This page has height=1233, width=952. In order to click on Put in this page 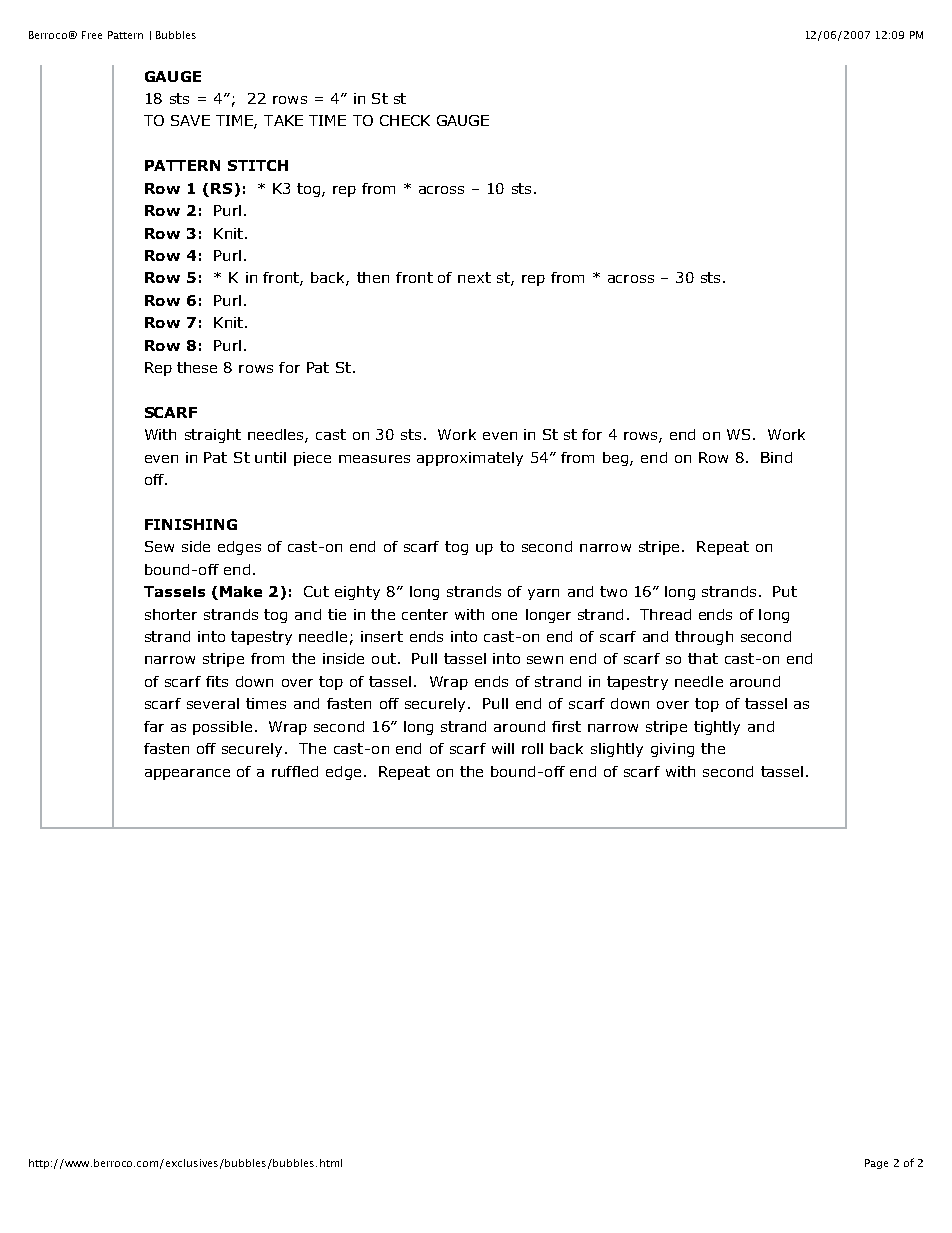, I will do `click(785, 591)`.
